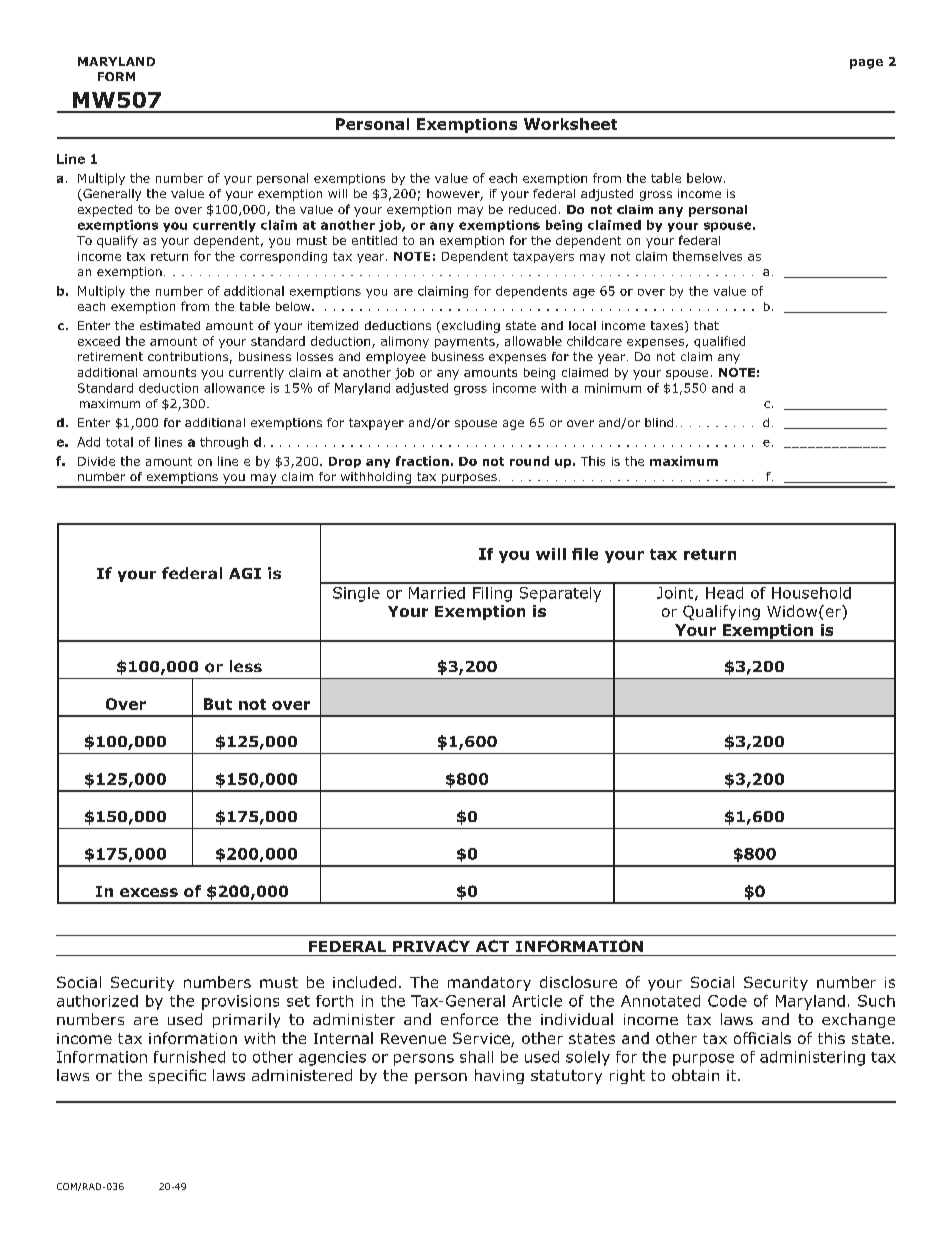  What do you see at coordinates (570, 124) in the image?
I see `Worksheet` at bounding box center [570, 124].
